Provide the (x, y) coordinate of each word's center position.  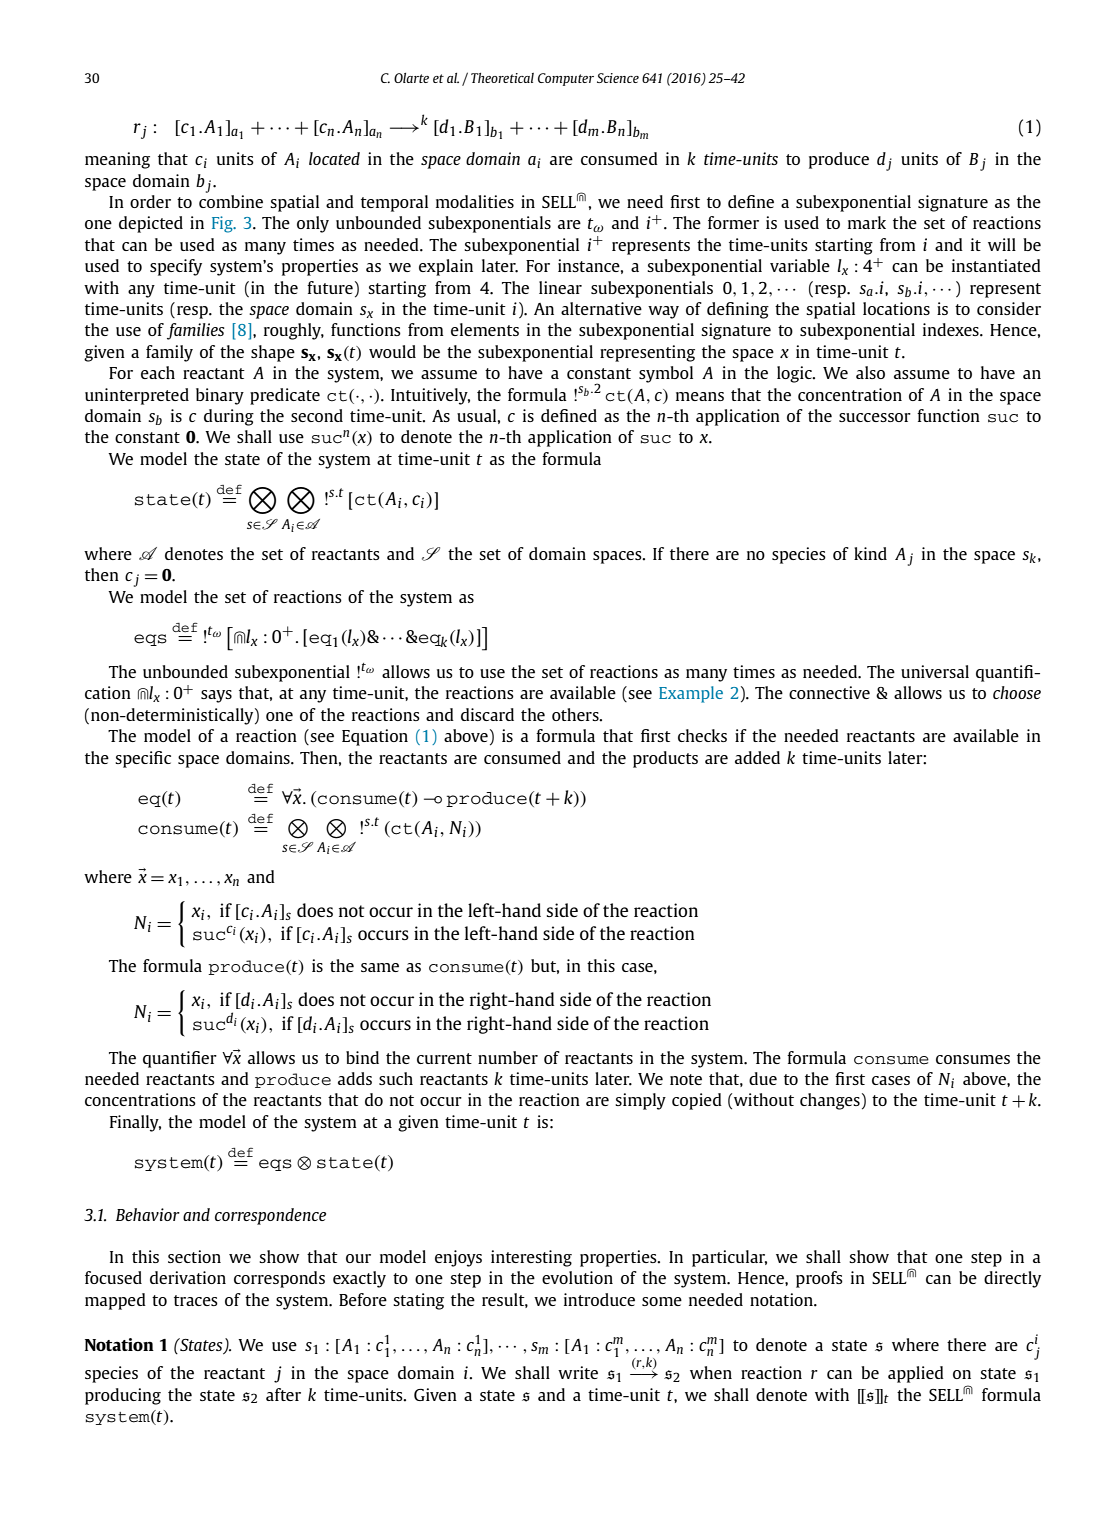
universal (935, 671)
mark (867, 222)
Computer (566, 79)
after (283, 1394)
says (216, 696)
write (578, 1372)
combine (231, 201)
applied (916, 1374)
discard (487, 714)
